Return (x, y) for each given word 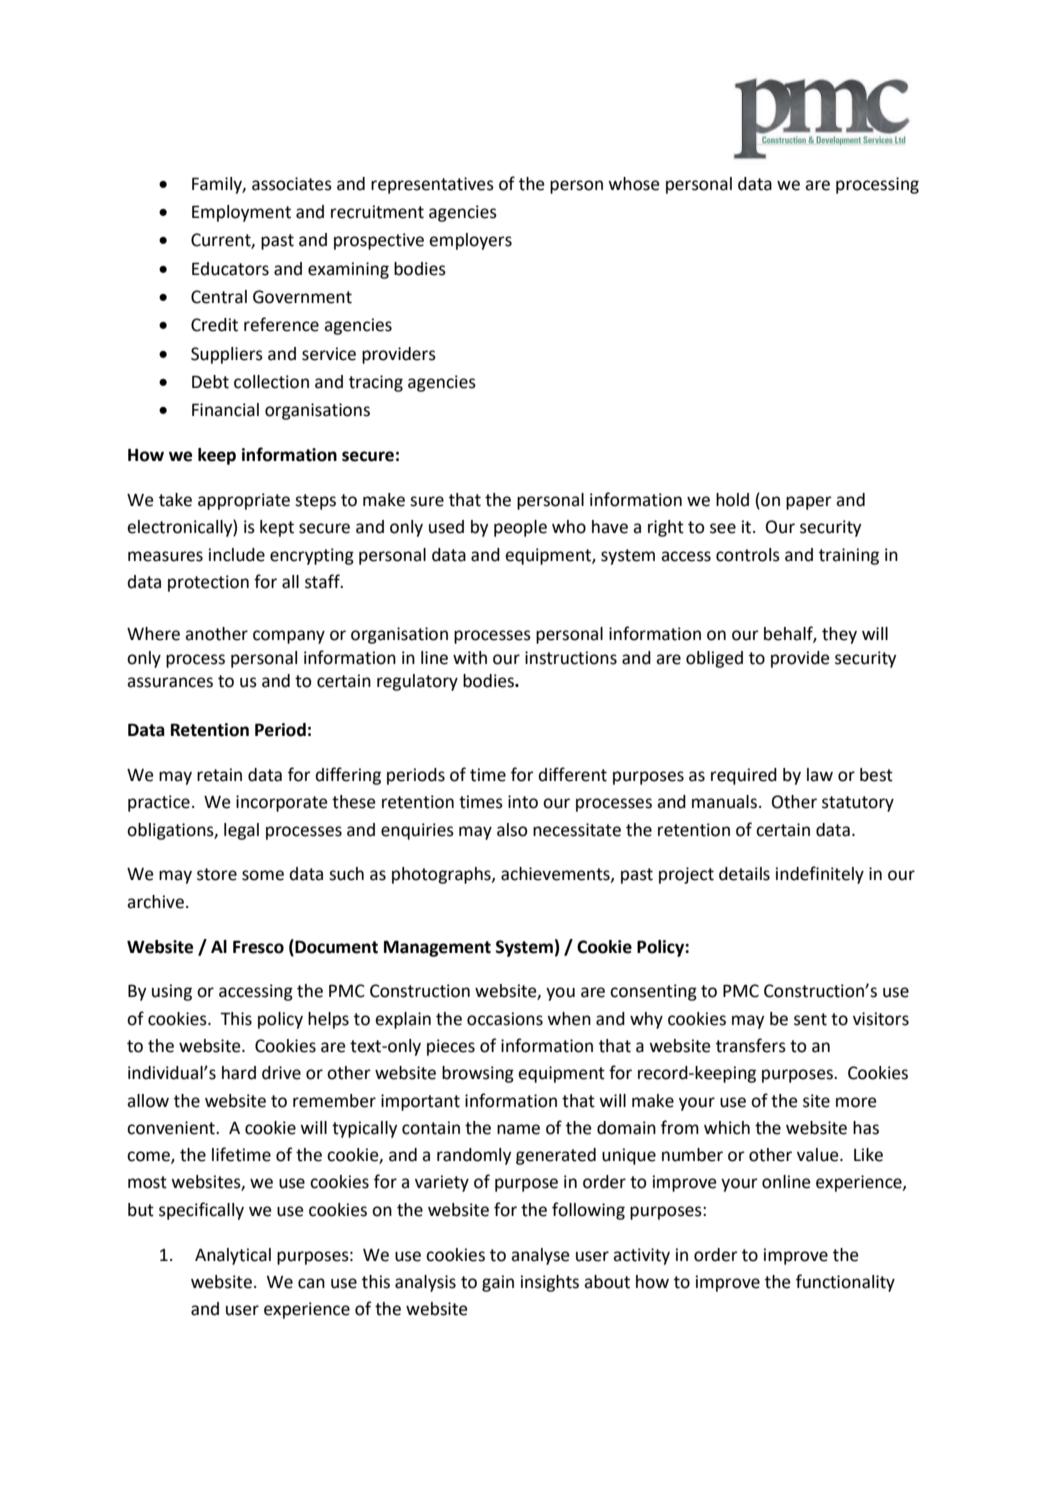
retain (219, 775)
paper (809, 503)
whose (634, 184)
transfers (751, 1045)
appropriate (244, 501)
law (820, 775)
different (572, 774)
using (172, 992)
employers (470, 241)
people (520, 528)
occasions (505, 1019)
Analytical (233, 1256)
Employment (241, 213)
